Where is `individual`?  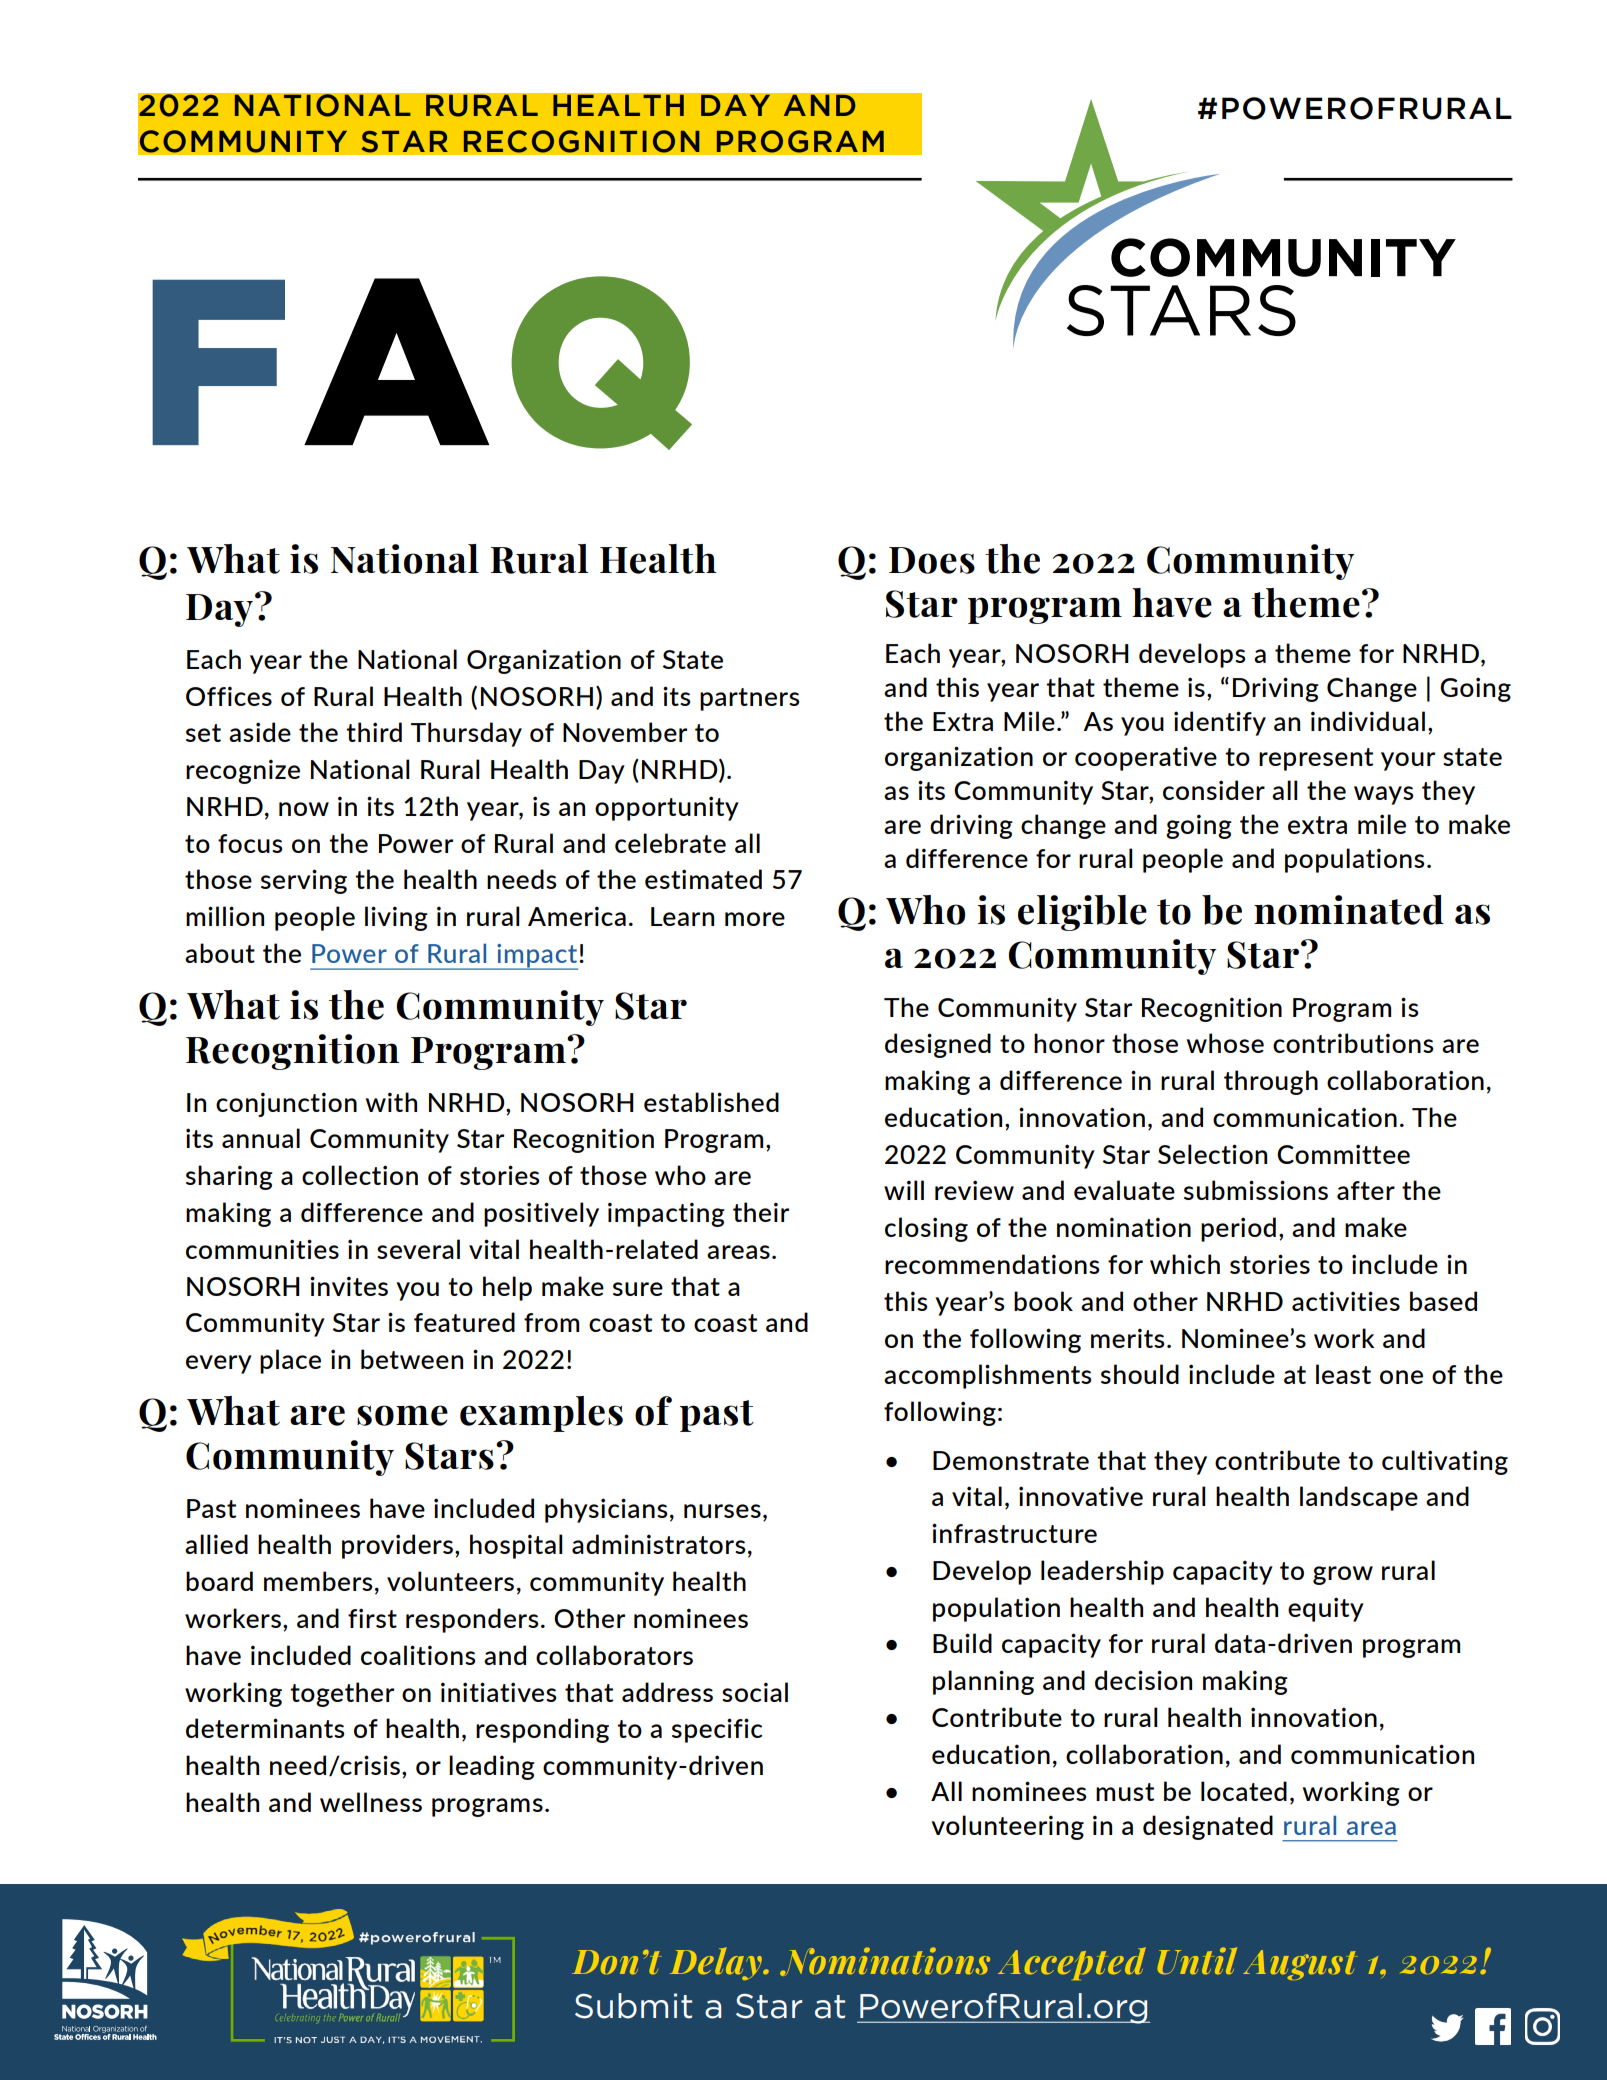
individual is located at coordinates (1368, 721).
